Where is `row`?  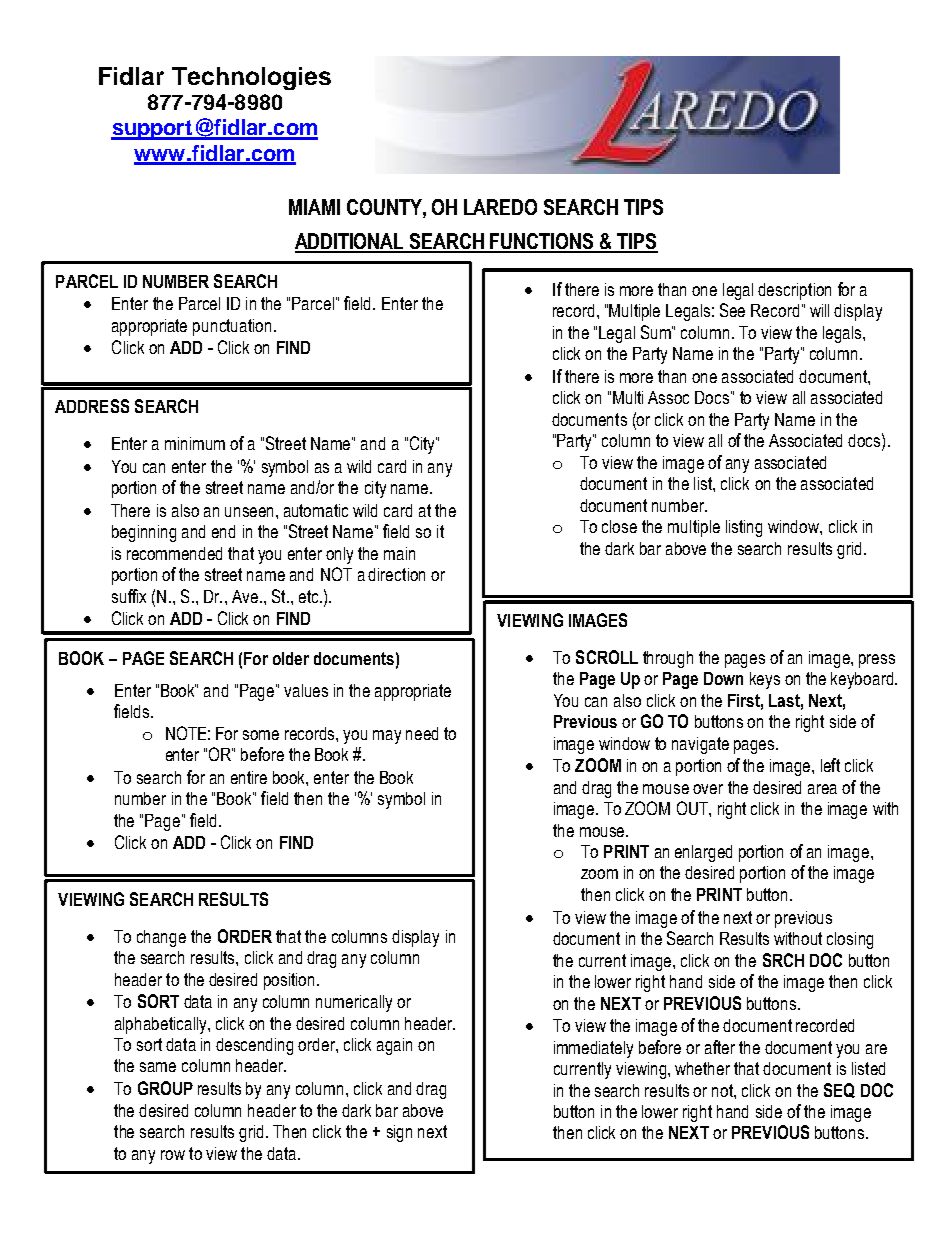 row is located at coordinates (173, 1155).
